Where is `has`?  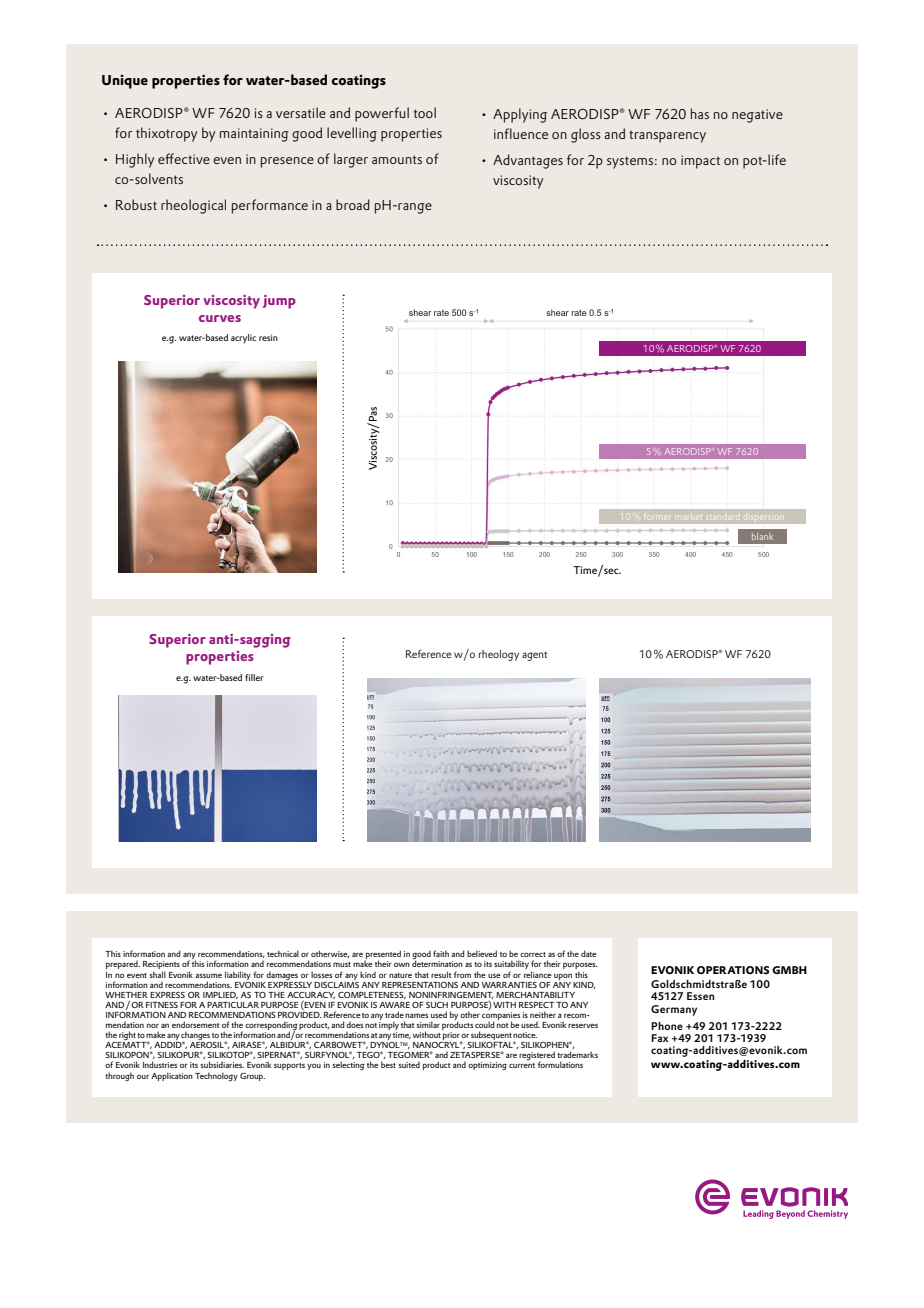 has is located at coordinates (700, 113).
